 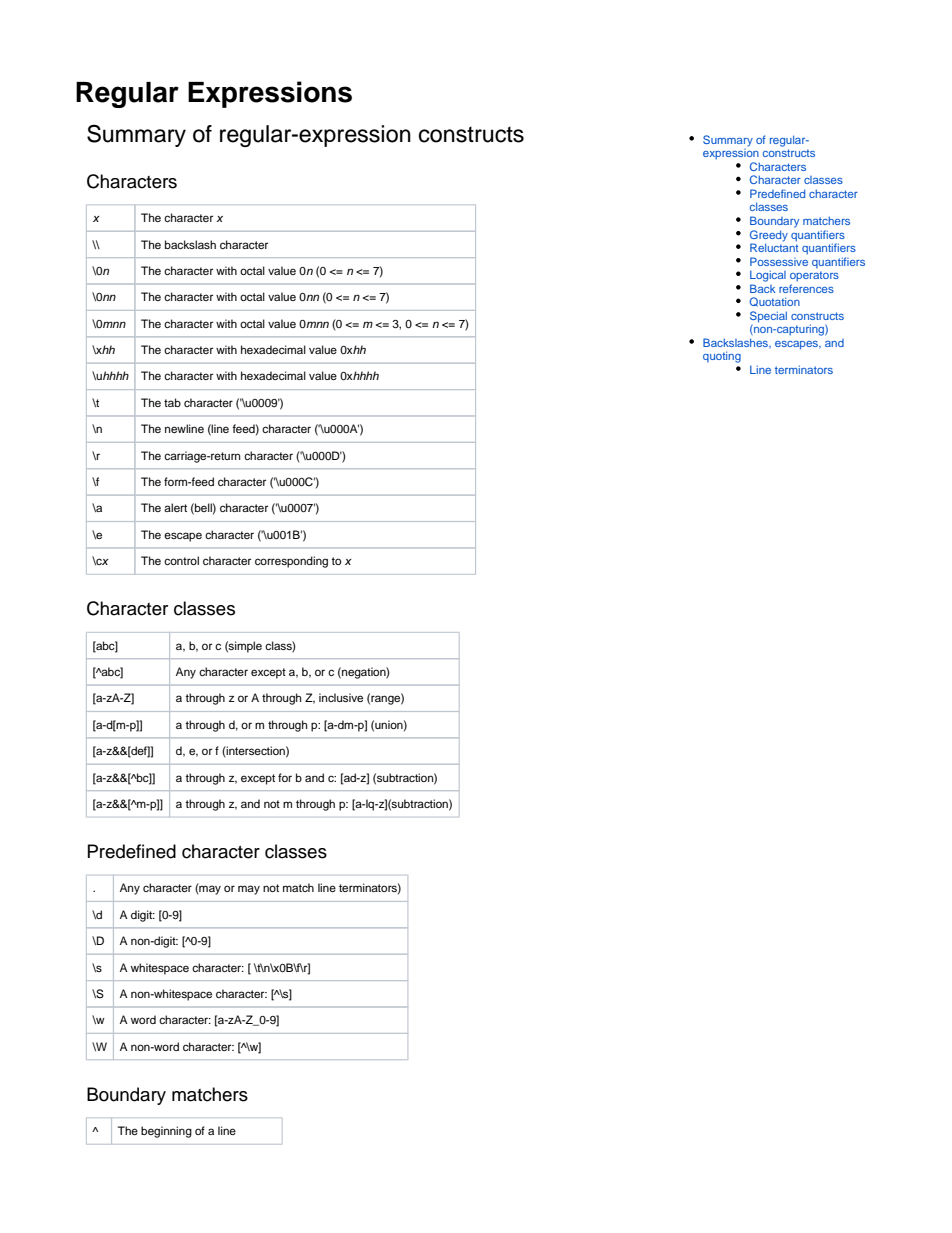 What do you see at coordinates (768, 318) in the image?
I see `Special` at bounding box center [768, 318].
